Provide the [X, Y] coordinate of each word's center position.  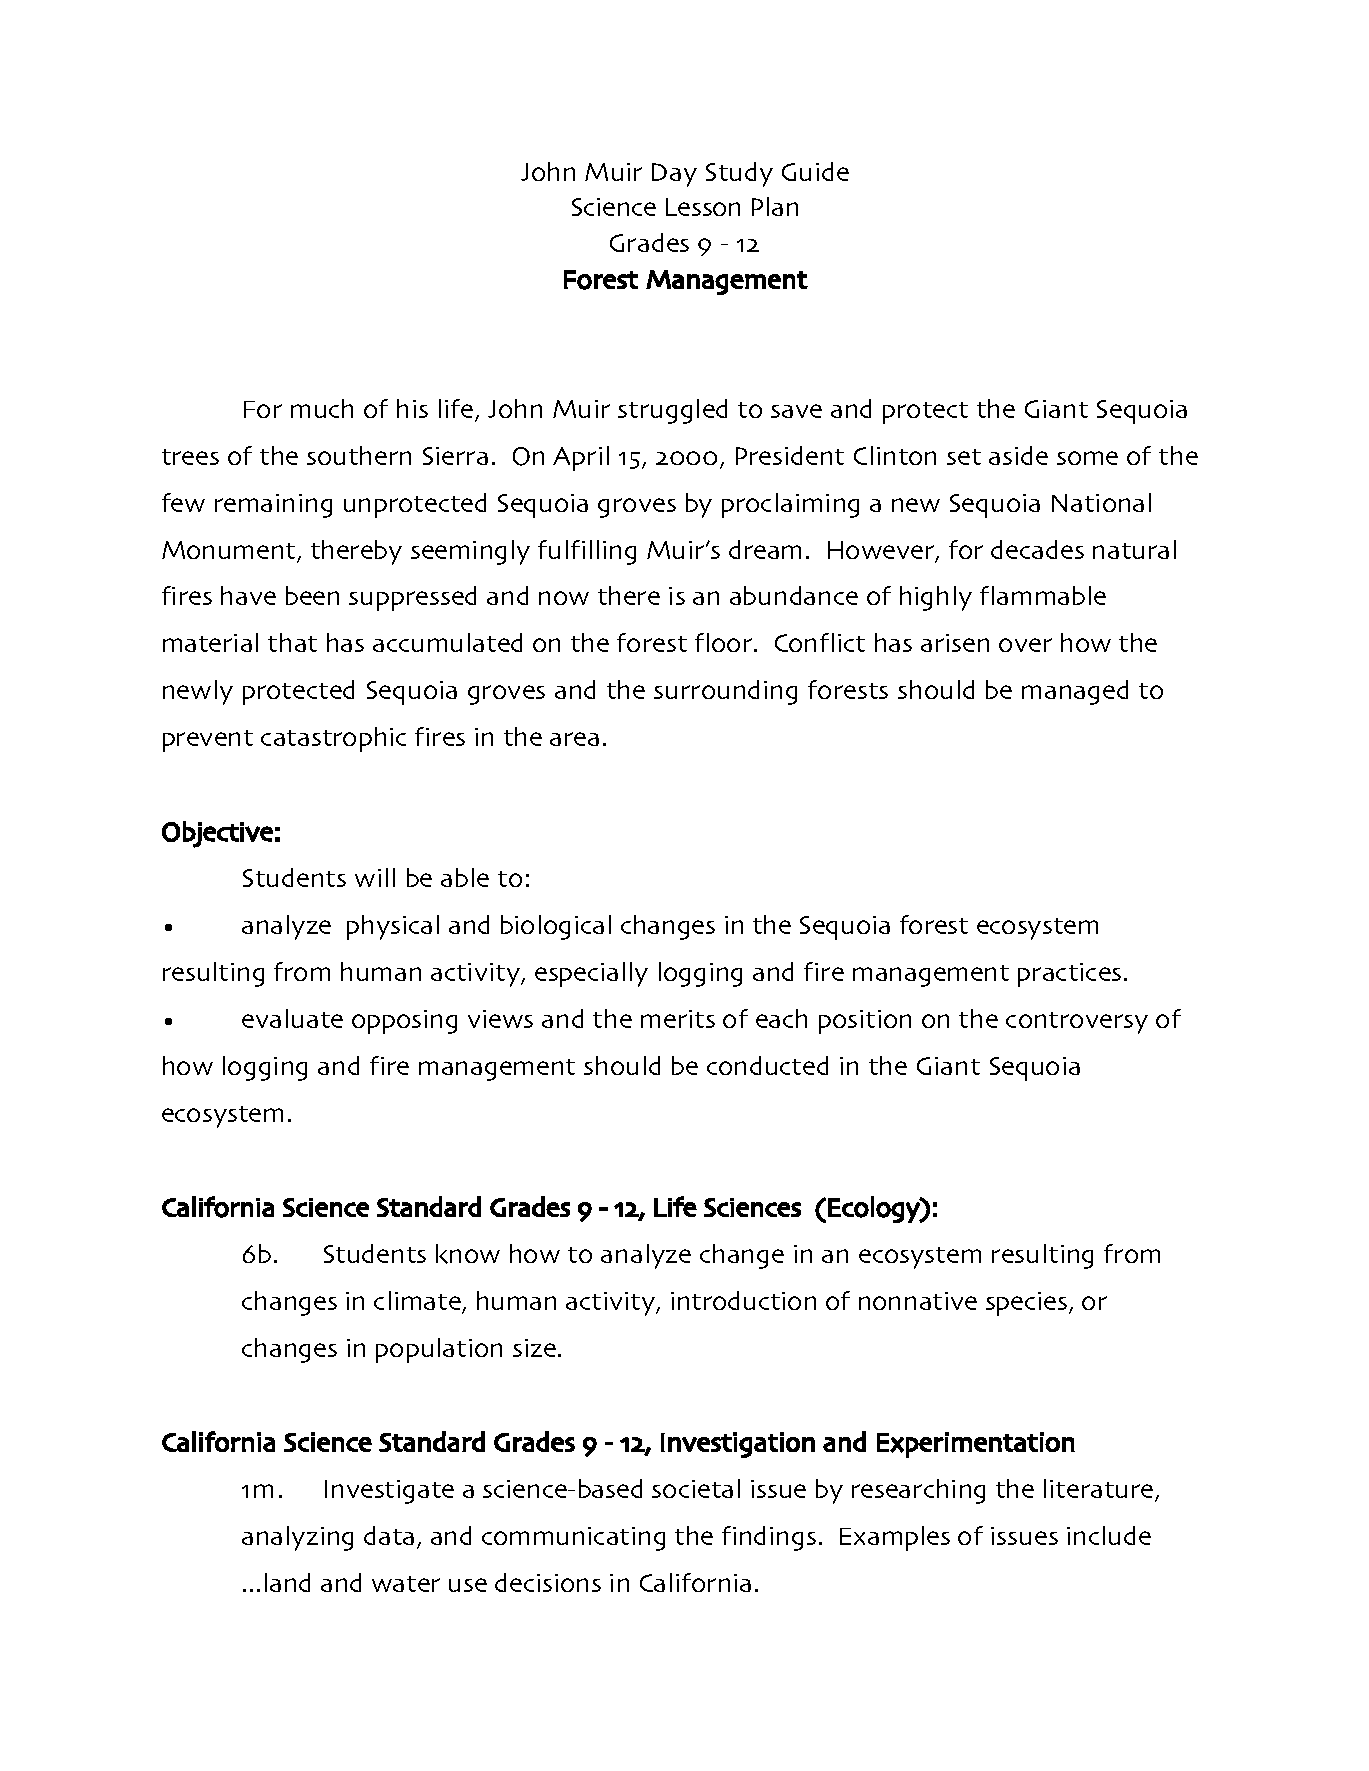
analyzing [297, 1538]
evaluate [292, 1018]
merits [678, 1019]
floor [725, 642]
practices [1069, 975]
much [322, 408]
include [1109, 1535]
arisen [955, 643]
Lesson [703, 207]
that [292, 642]
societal [696, 1488]
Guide [815, 171]
